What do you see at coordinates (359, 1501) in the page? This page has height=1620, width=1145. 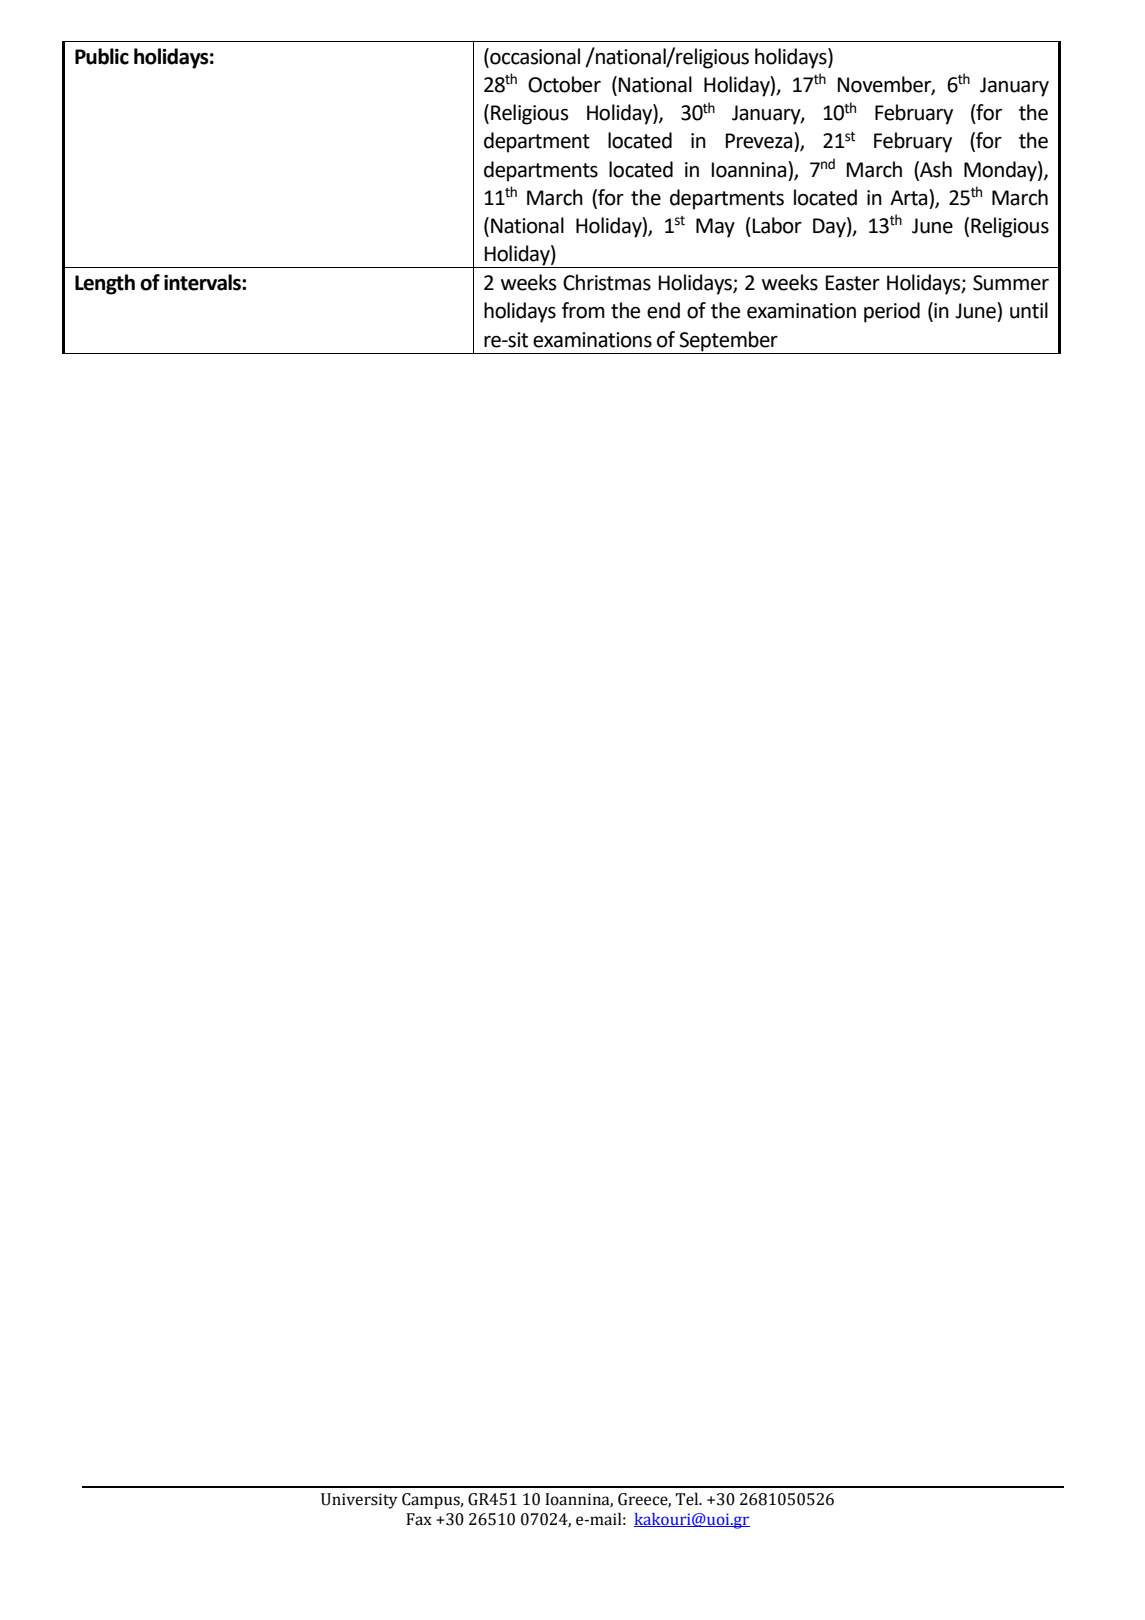 I see `University` at bounding box center [359, 1501].
